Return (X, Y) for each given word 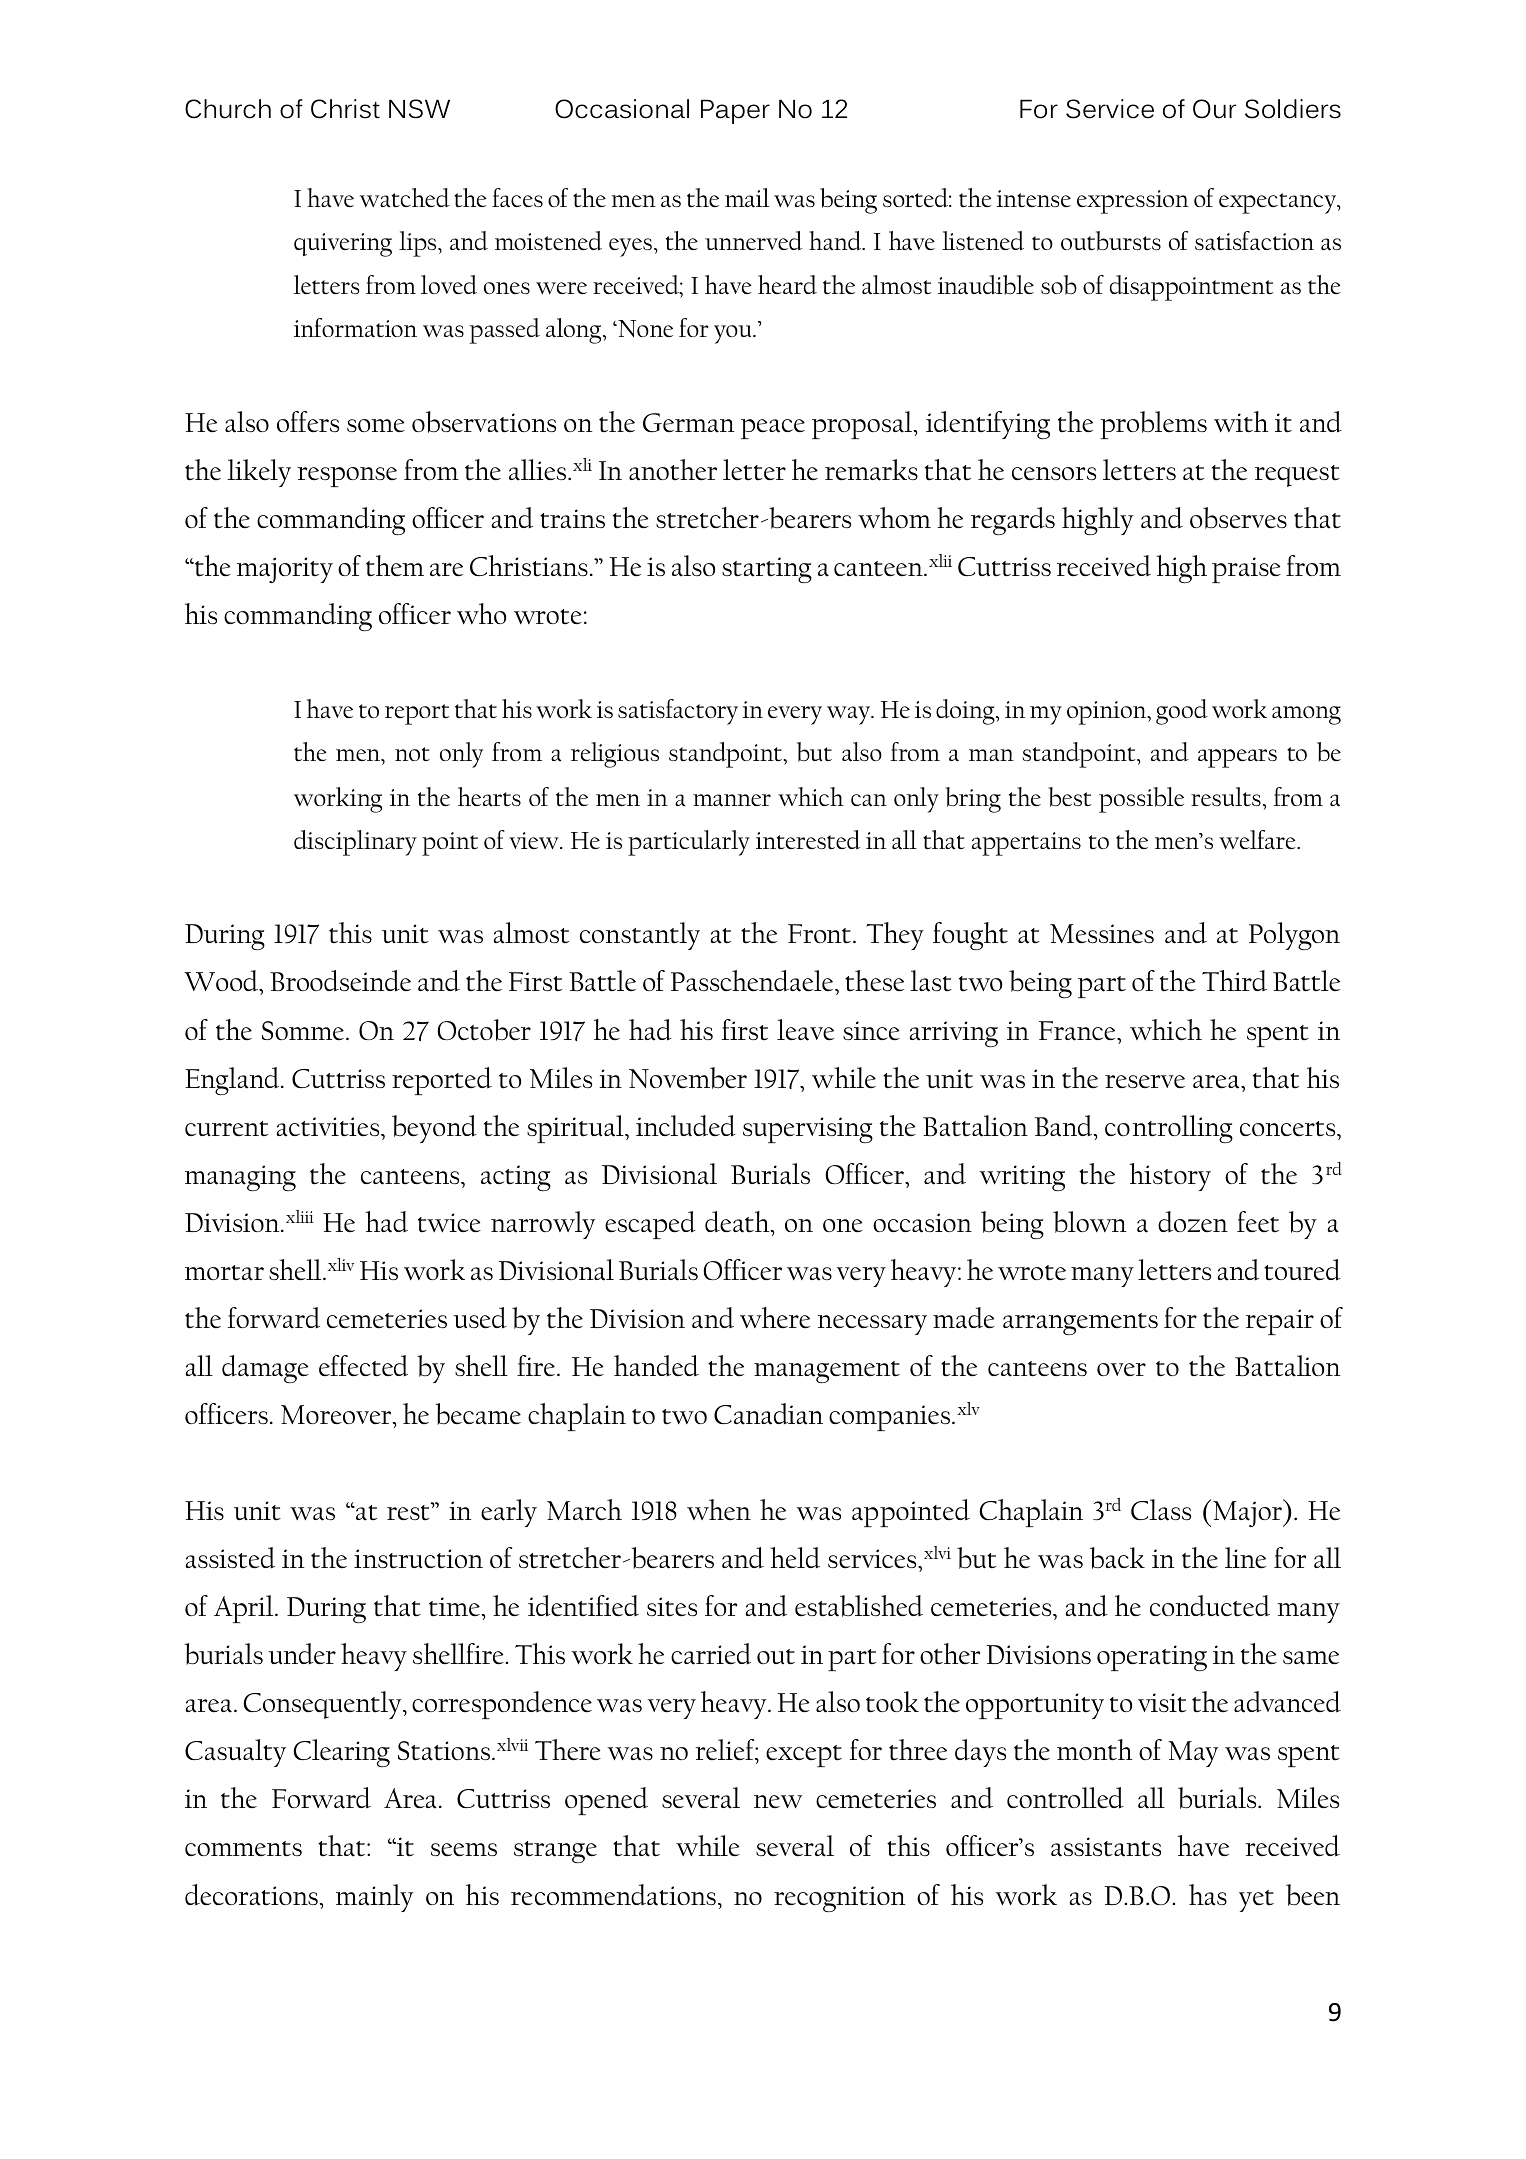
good (1182, 712)
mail (747, 198)
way (850, 715)
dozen (1193, 1221)
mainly (374, 1898)
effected (363, 1366)
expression (1133, 202)
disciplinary (355, 843)
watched (405, 198)
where (775, 1318)
